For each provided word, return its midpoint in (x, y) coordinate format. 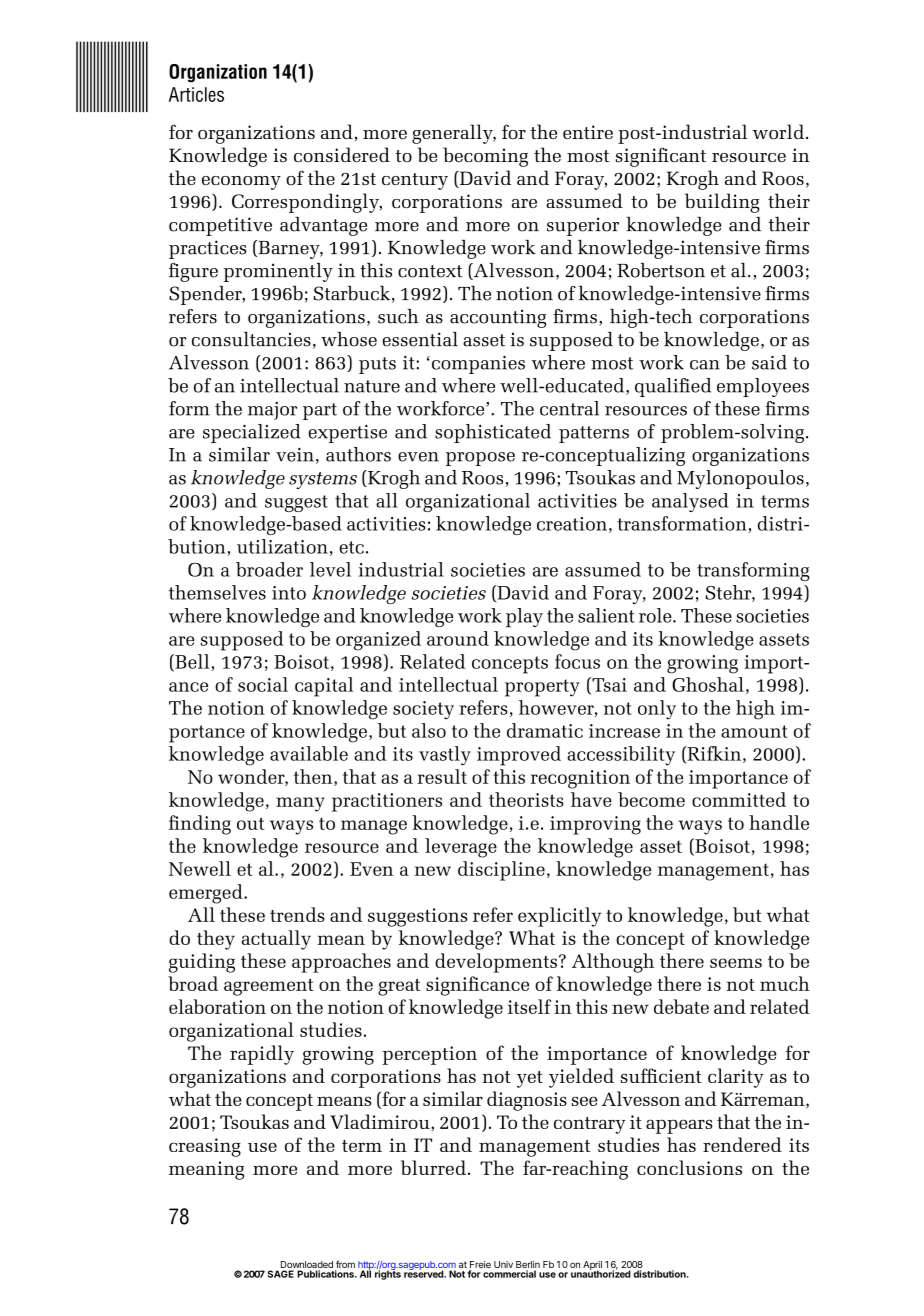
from (345, 1265)
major (272, 411)
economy (241, 183)
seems (736, 963)
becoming (485, 157)
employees (763, 387)
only (657, 710)
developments (496, 963)
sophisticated (493, 433)
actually (276, 940)
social (263, 684)
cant (688, 156)
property (542, 688)
